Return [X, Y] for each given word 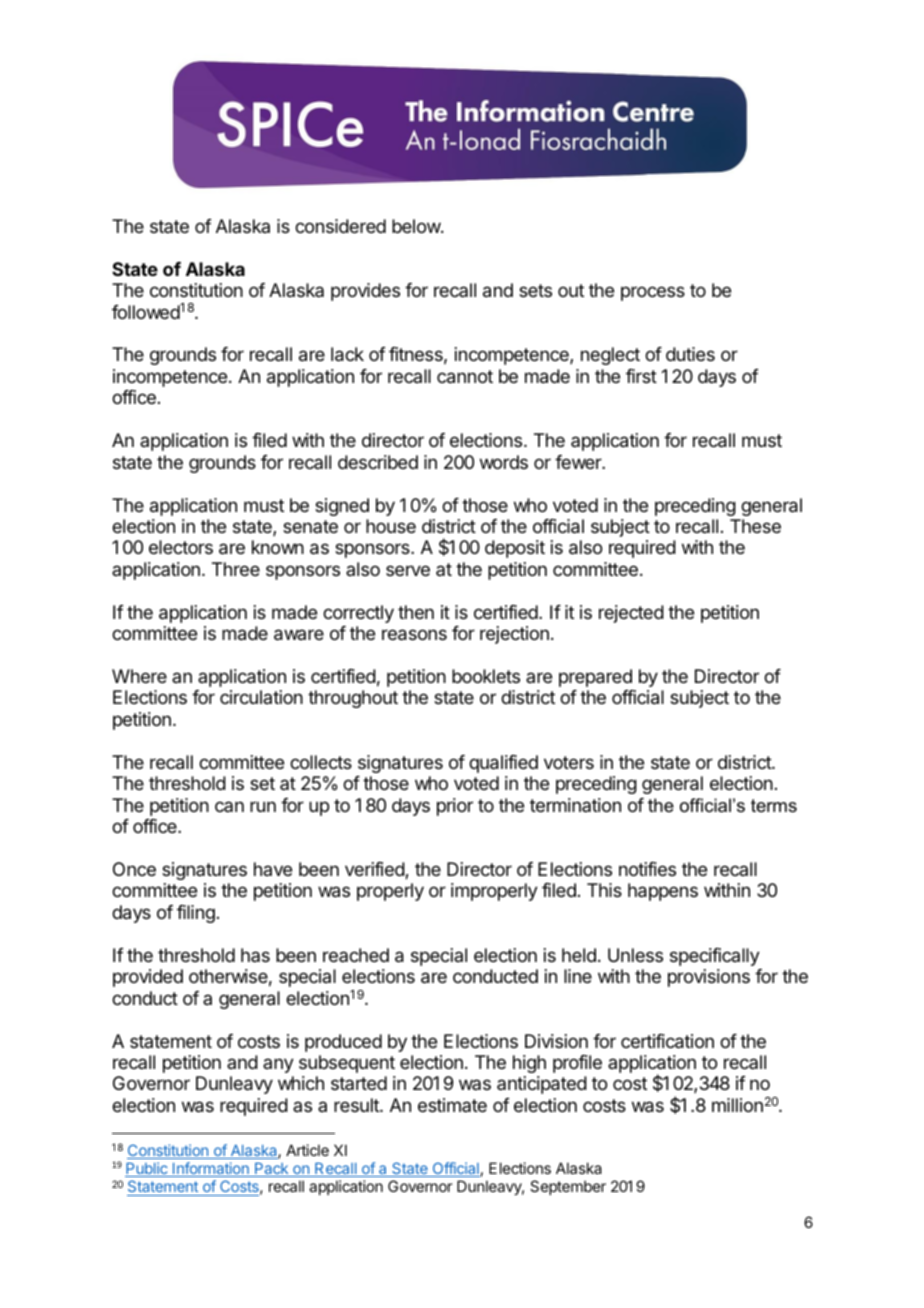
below [417, 226]
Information [211, 1169]
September [568, 1187]
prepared [595, 678]
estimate [452, 1105]
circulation [261, 697]
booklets [486, 676]
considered [340, 226]
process [653, 293]
